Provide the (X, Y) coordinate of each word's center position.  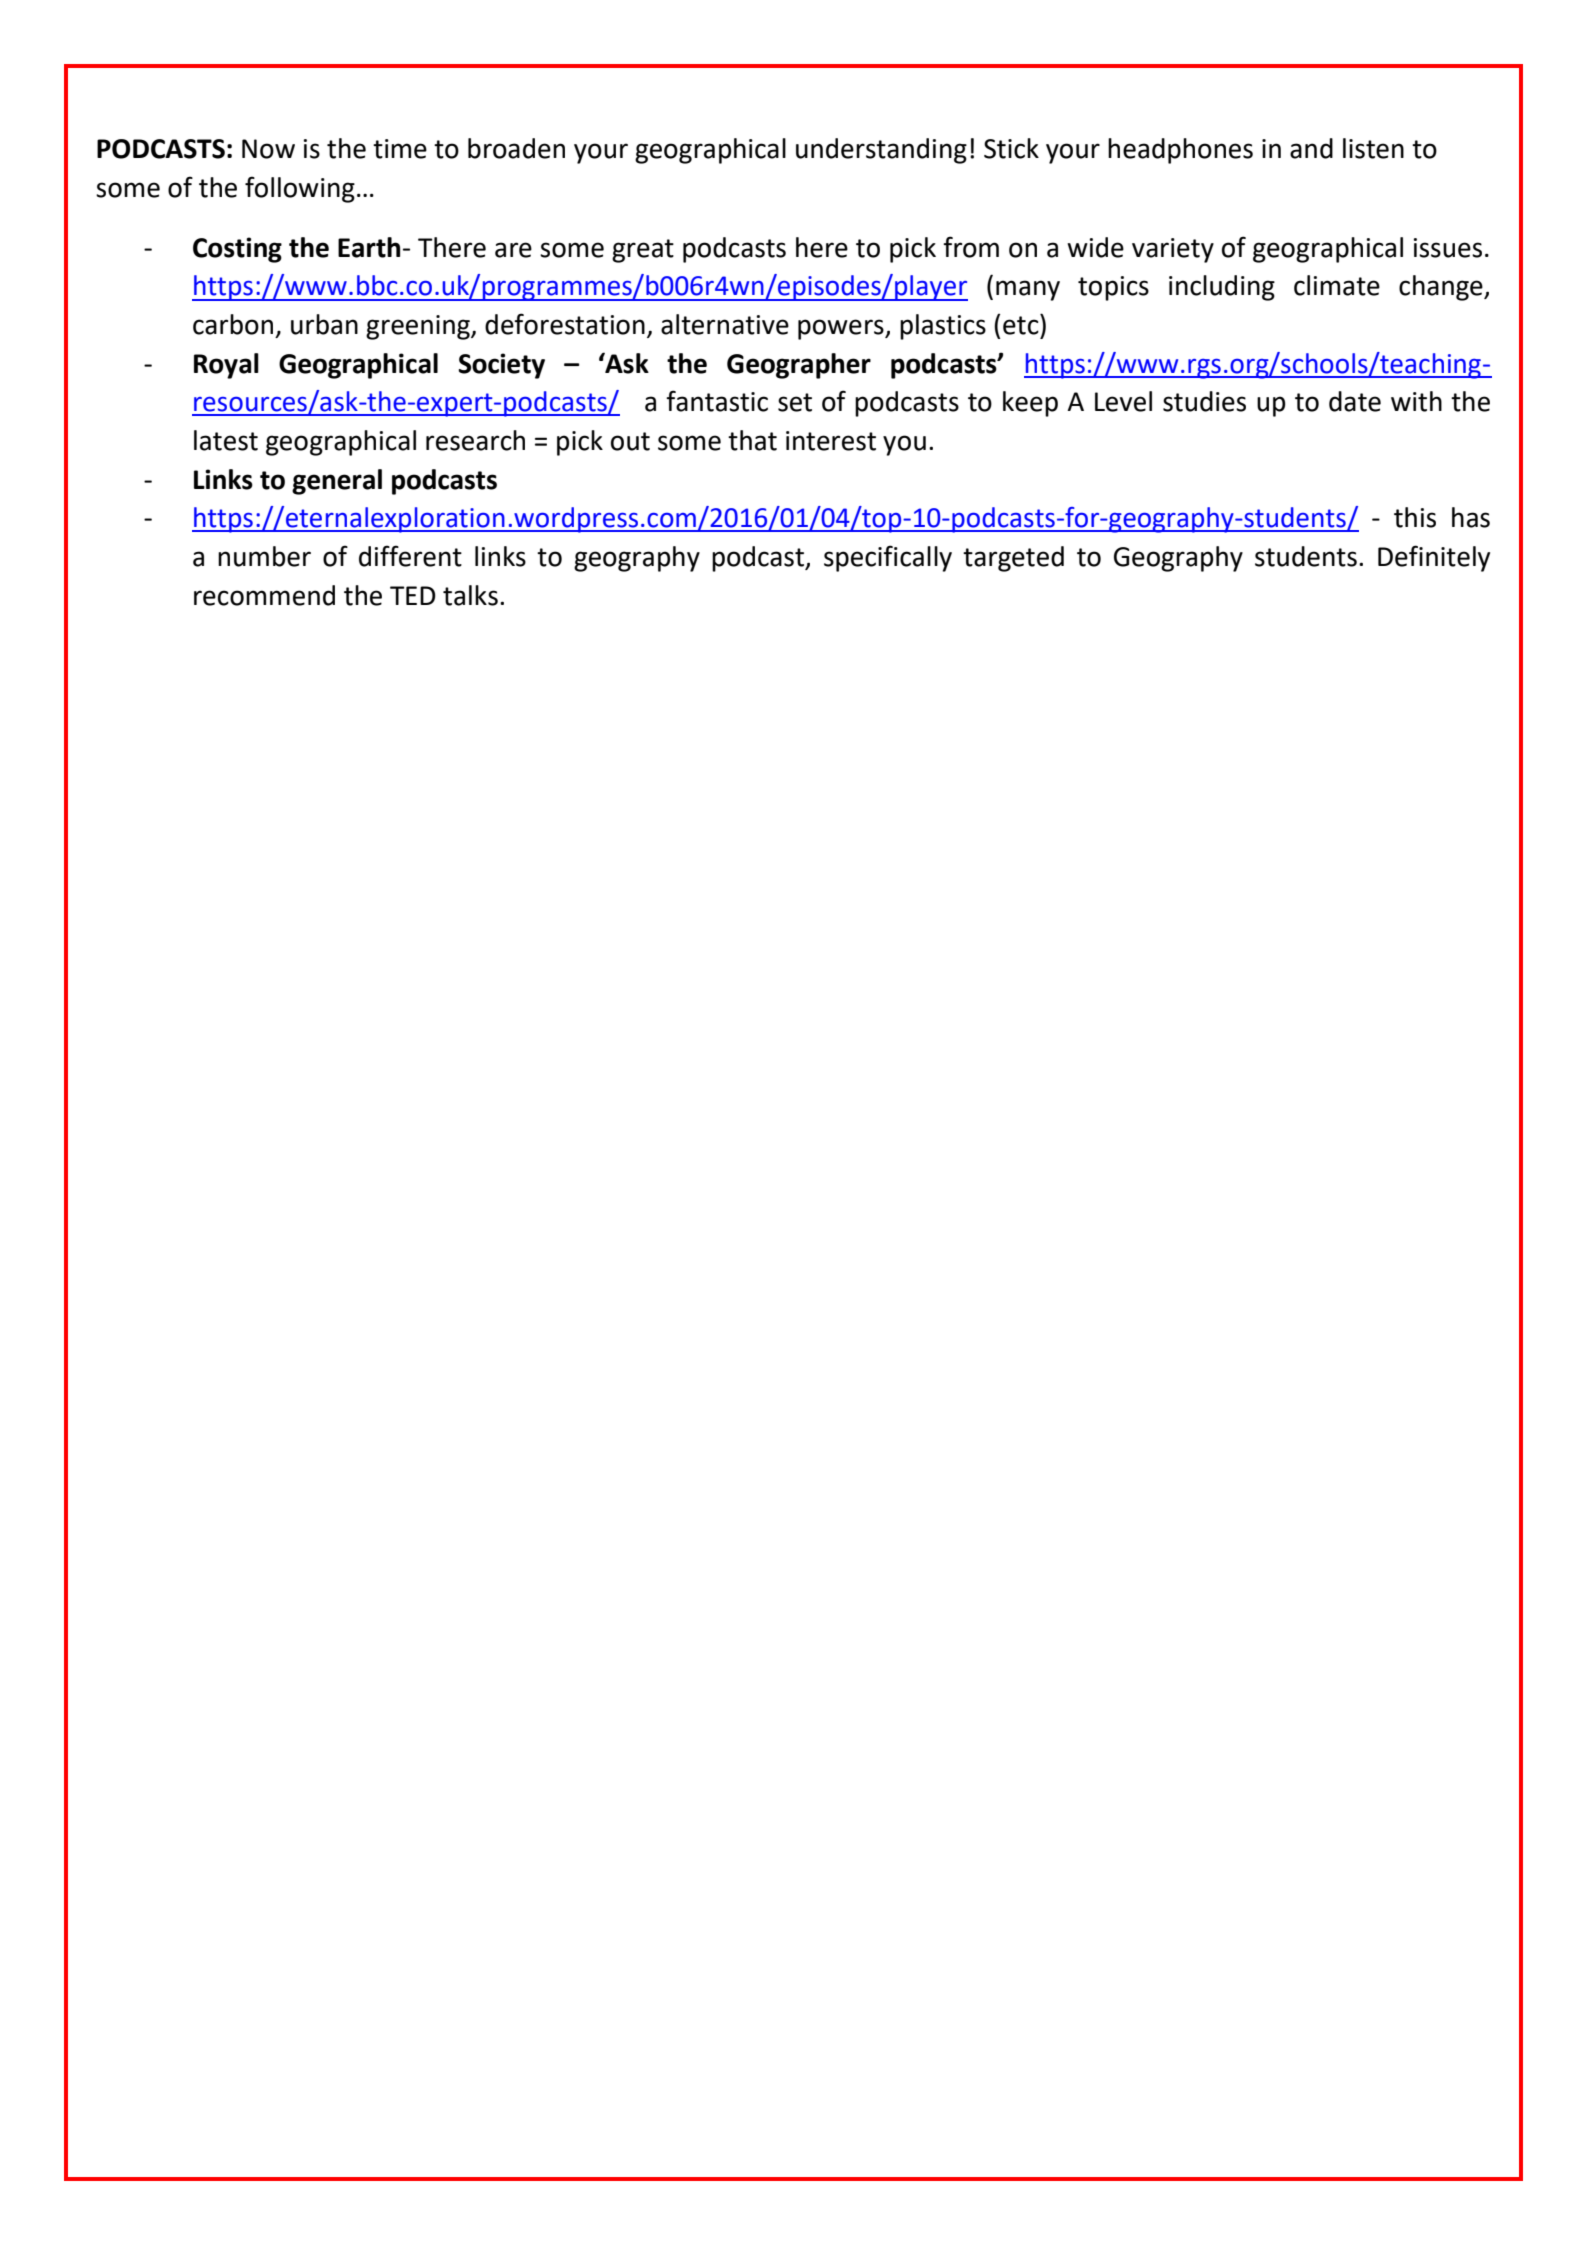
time (400, 149)
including (1222, 288)
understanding (881, 151)
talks (470, 595)
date (1355, 401)
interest (831, 441)
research (475, 440)
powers (842, 329)
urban (324, 324)
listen (1373, 148)
